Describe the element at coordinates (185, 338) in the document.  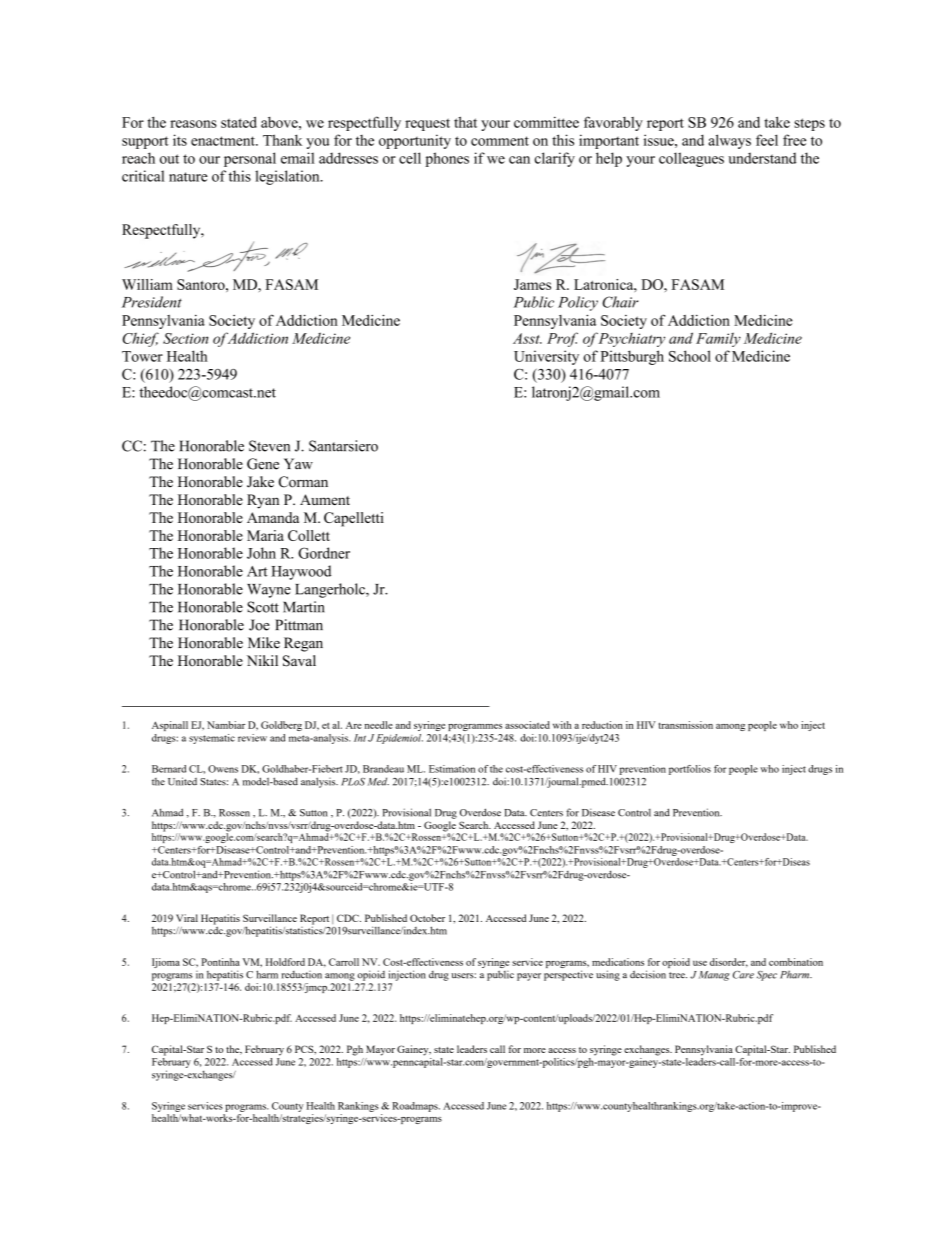
I see `Section` at that location.
